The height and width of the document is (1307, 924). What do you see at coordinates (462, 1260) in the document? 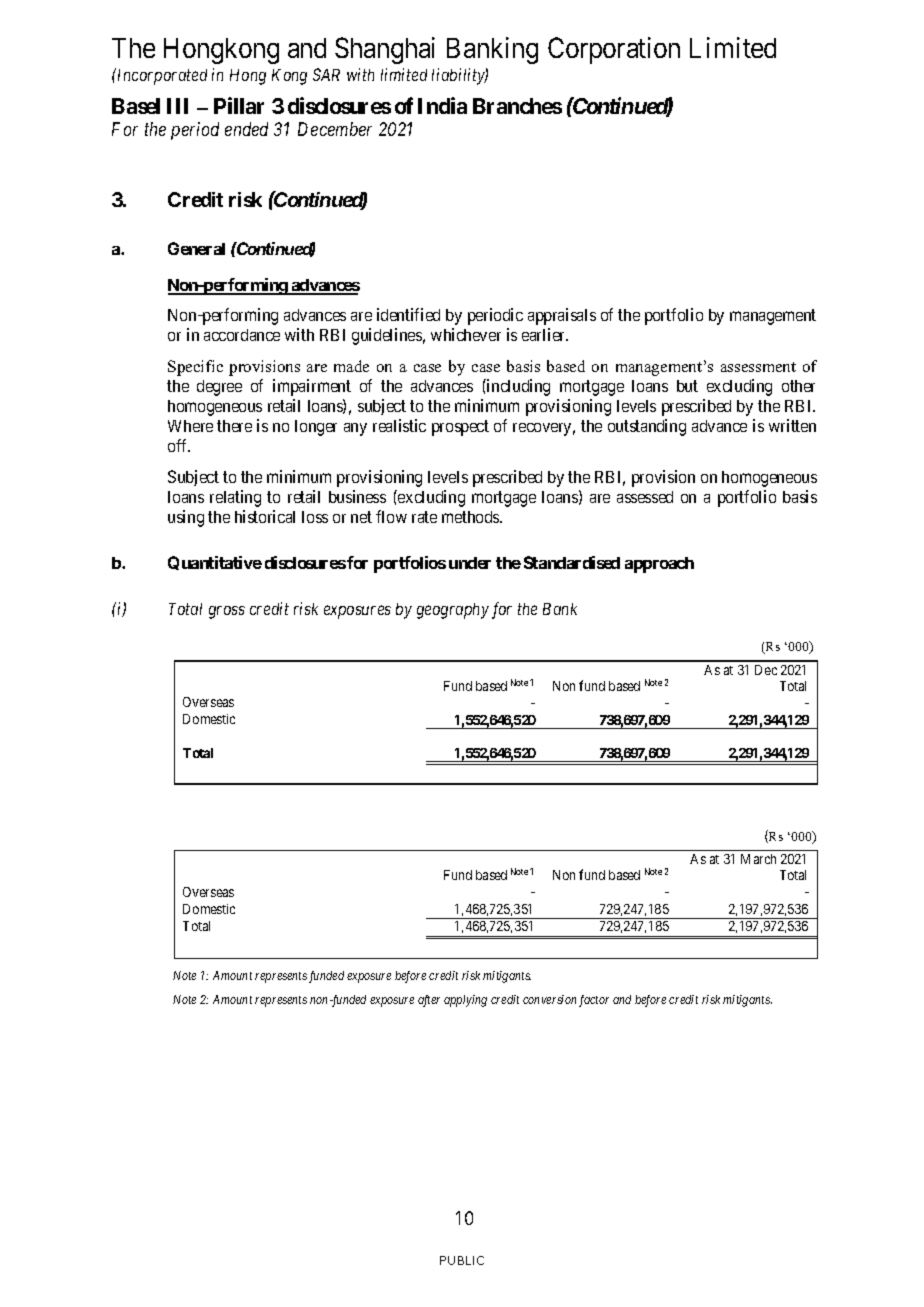
I see `PUBLIC` at bounding box center [462, 1260].
